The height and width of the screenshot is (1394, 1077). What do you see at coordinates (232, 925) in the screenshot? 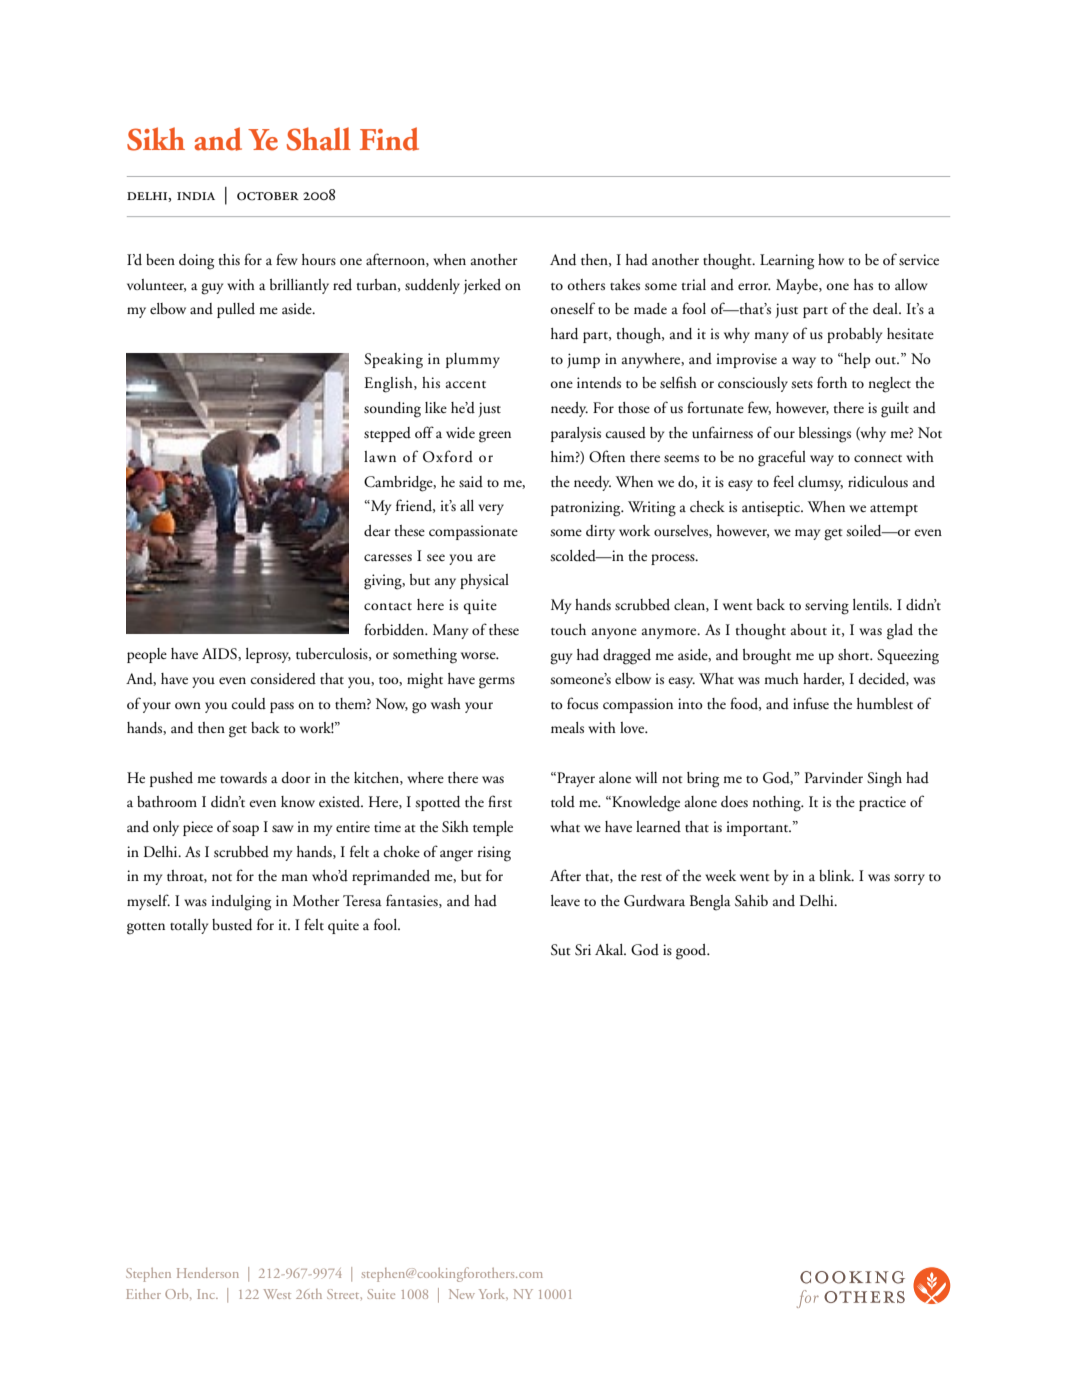
I see `busted` at bounding box center [232, 925].
